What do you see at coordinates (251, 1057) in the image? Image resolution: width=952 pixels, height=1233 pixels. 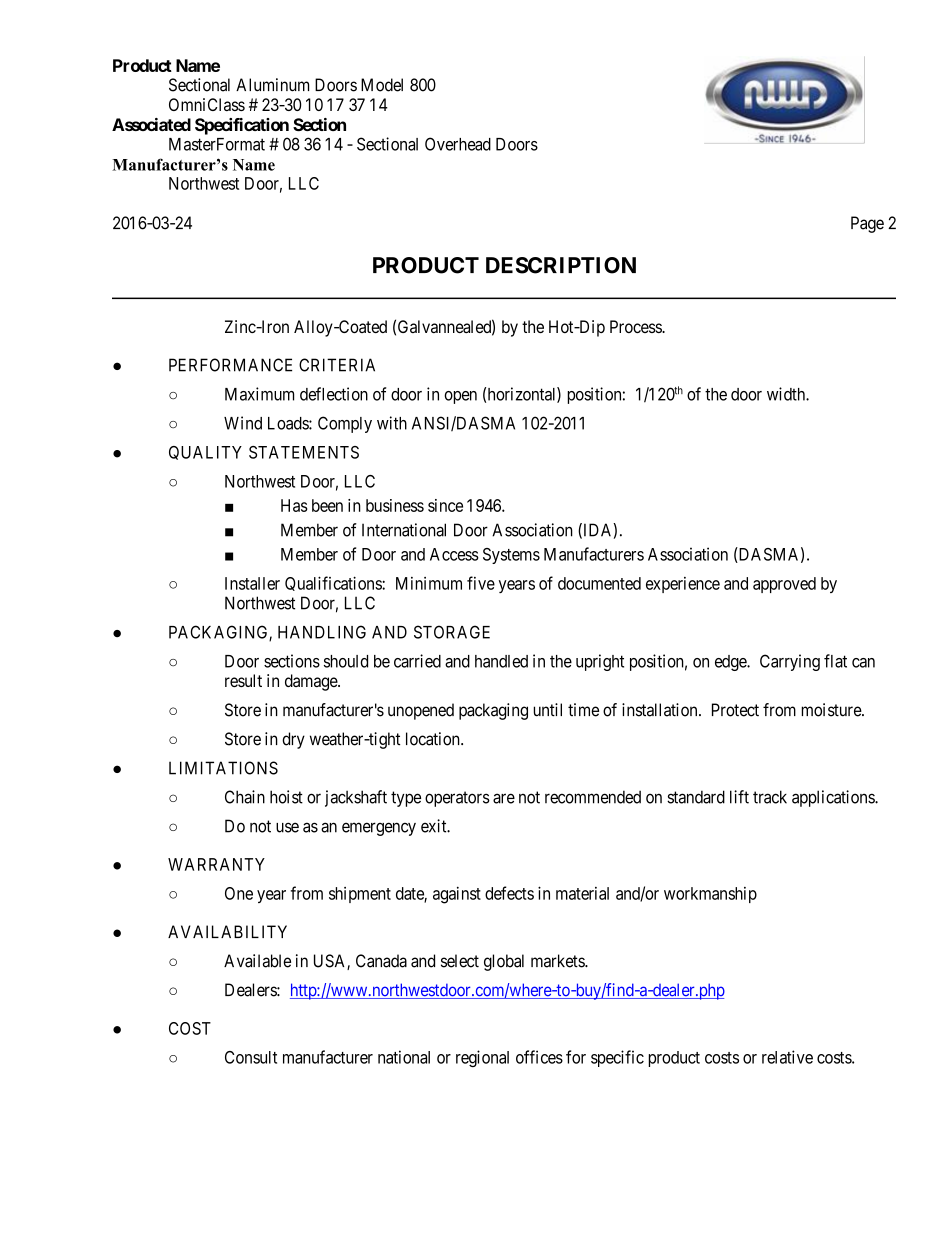 I see `Consult` at bounding box center [251, 1057].
